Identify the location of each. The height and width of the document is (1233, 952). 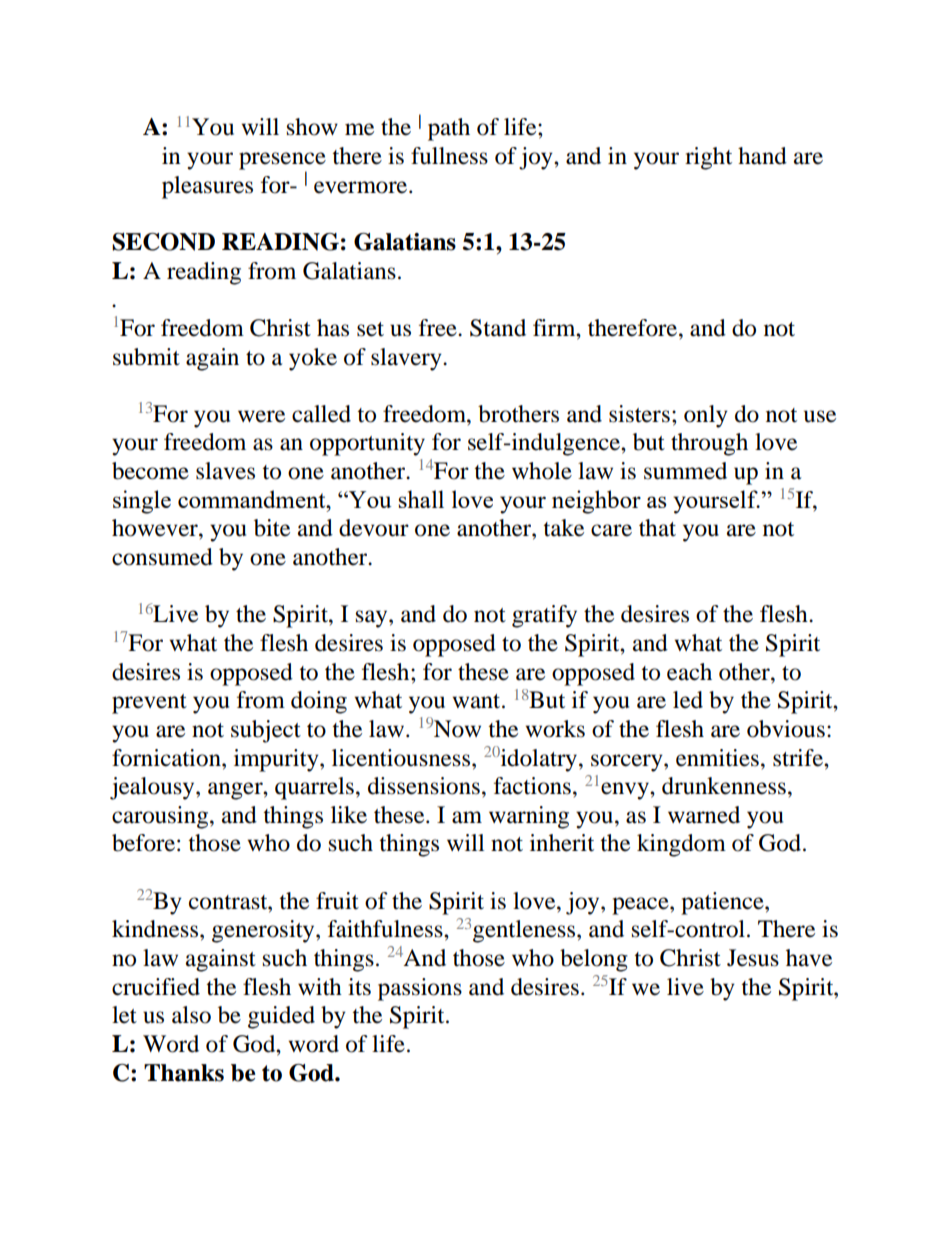
(689, 672).
